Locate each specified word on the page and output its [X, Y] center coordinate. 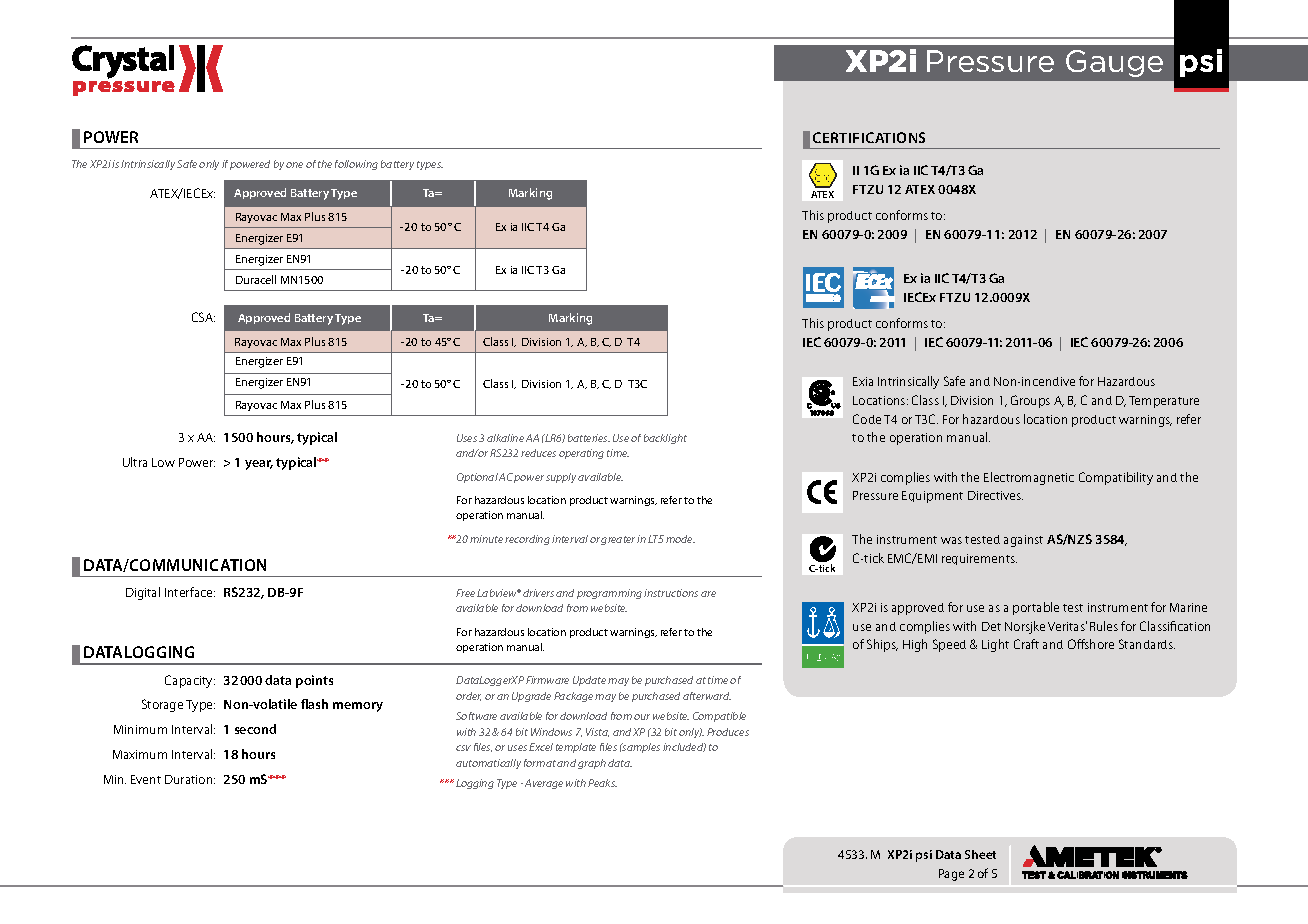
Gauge [1114, 63]
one [294, 165]
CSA [203, 317]
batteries [589, 438]
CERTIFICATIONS [869, 137]
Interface [190, 592]
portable [1036, 608]
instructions [671, 593]
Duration [190, 779]
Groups [1030, 401]
